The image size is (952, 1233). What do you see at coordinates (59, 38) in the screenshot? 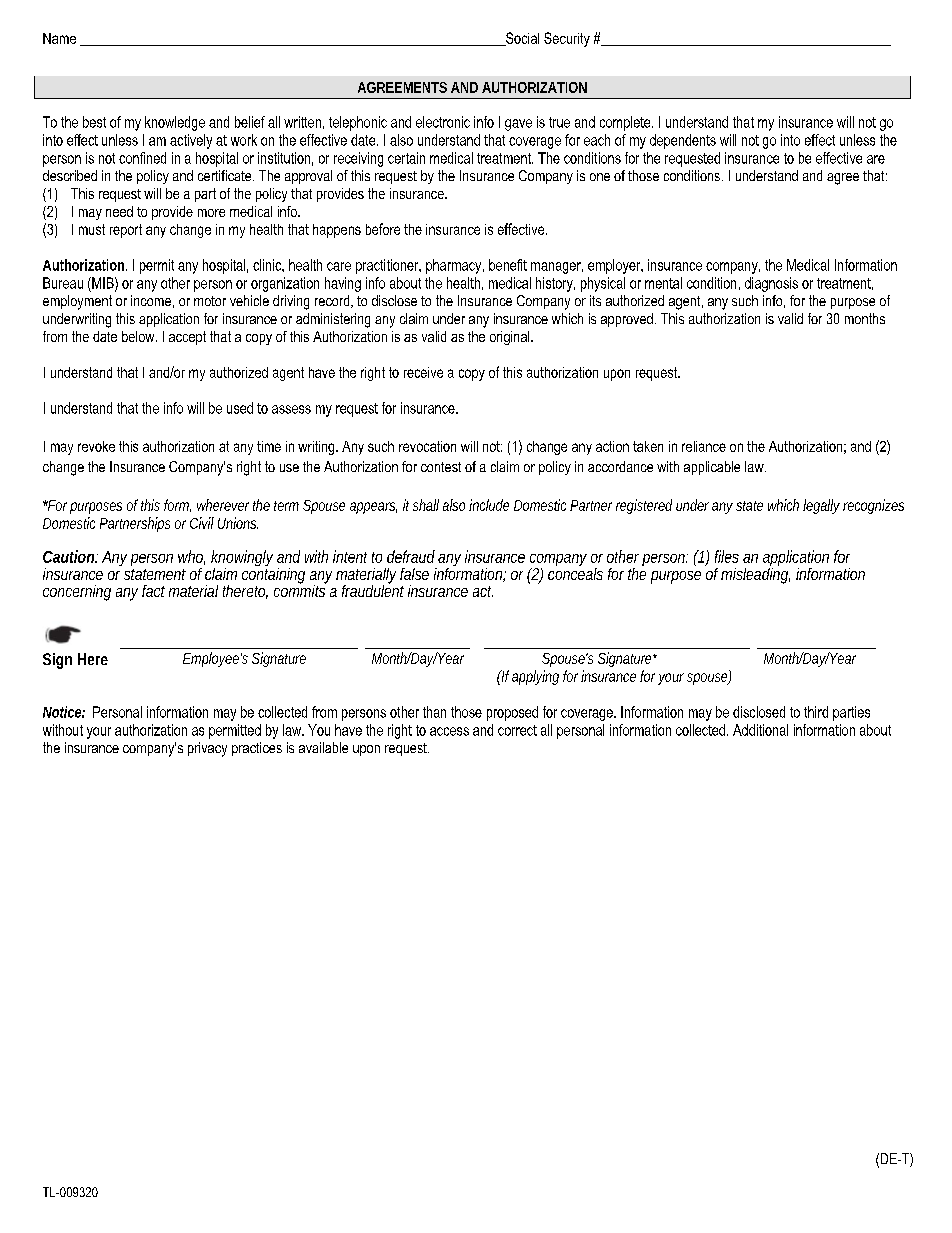
I see `Name` at bounding box center [59, 38].
